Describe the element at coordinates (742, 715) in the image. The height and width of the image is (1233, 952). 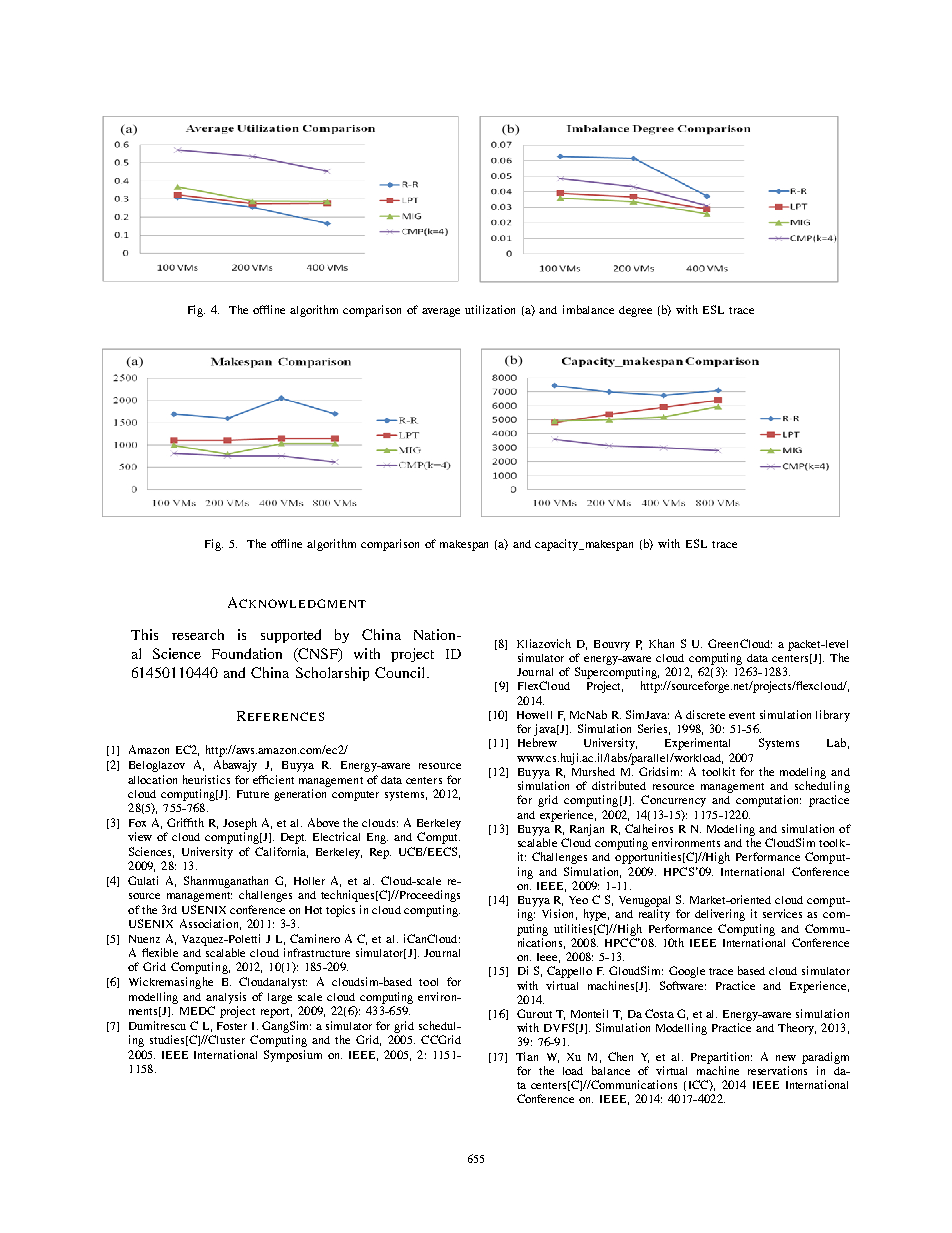
I see `event` at that location.
